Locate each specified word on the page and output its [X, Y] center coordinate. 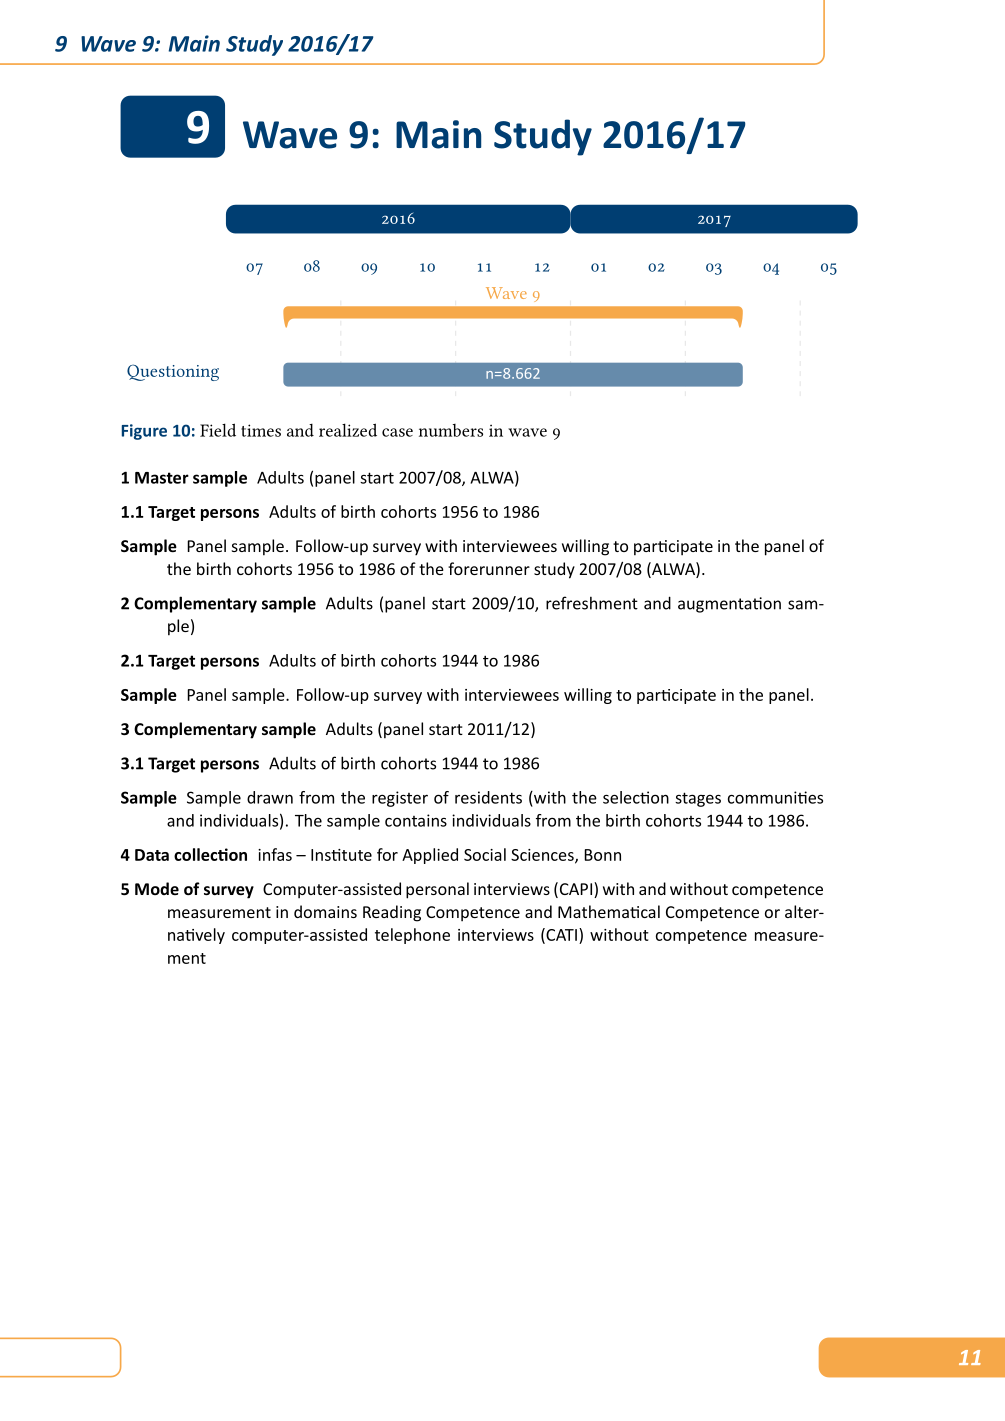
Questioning [173, 372]
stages [698, 799]
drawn [270, 797]
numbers [451, 430]
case [397, 432]
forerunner [489, 568]
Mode [157, 888]
